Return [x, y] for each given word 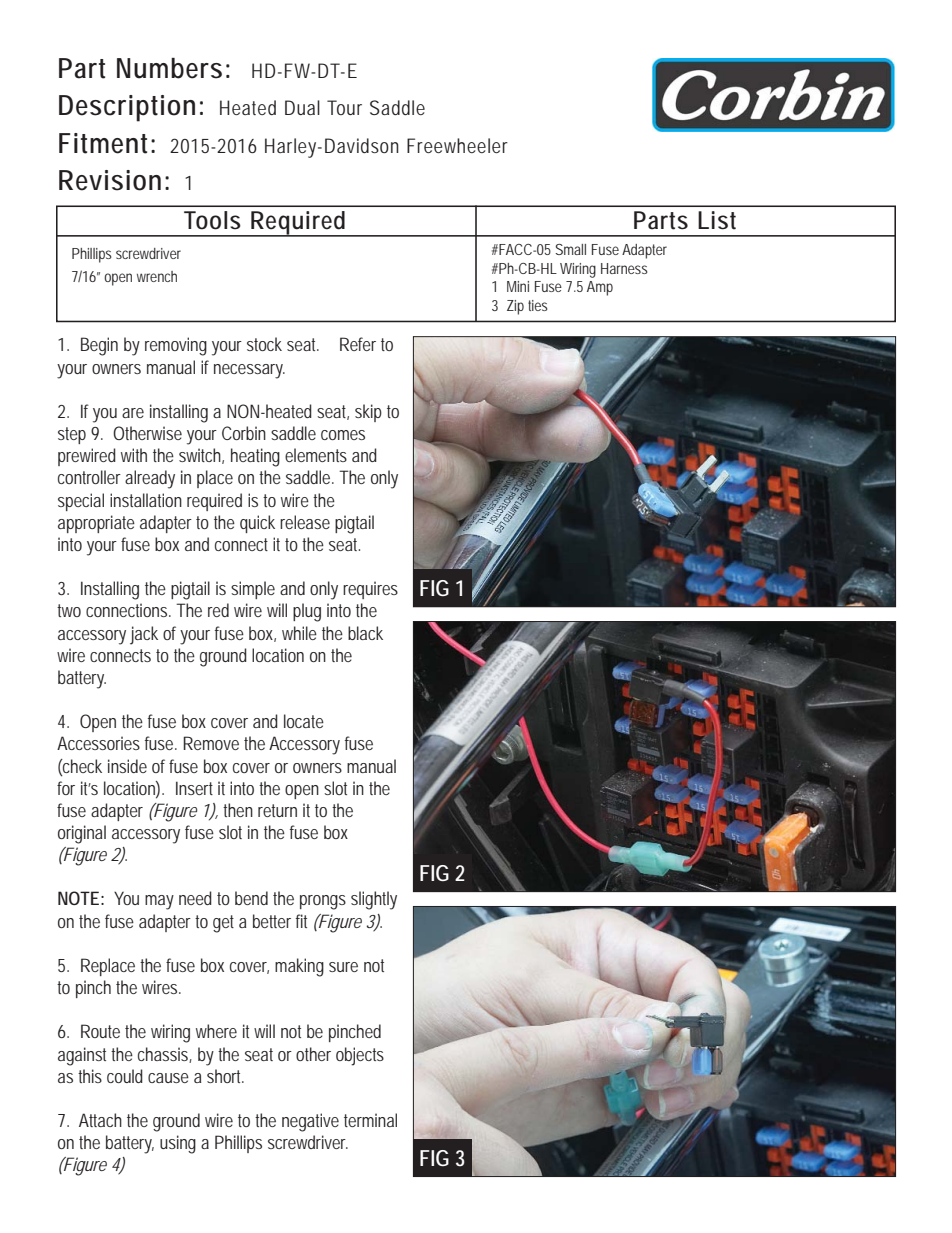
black [365, 633]
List [717, 220]
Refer [358, 344]
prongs [323, 902]
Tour [344, 107]
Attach [100, 1120]
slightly [374, 900]
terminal [370, 1120]
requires [370, 590]
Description [127, 108]
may [159, 902]
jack [144, 635]
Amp [600, 288]
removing [176, 346]
